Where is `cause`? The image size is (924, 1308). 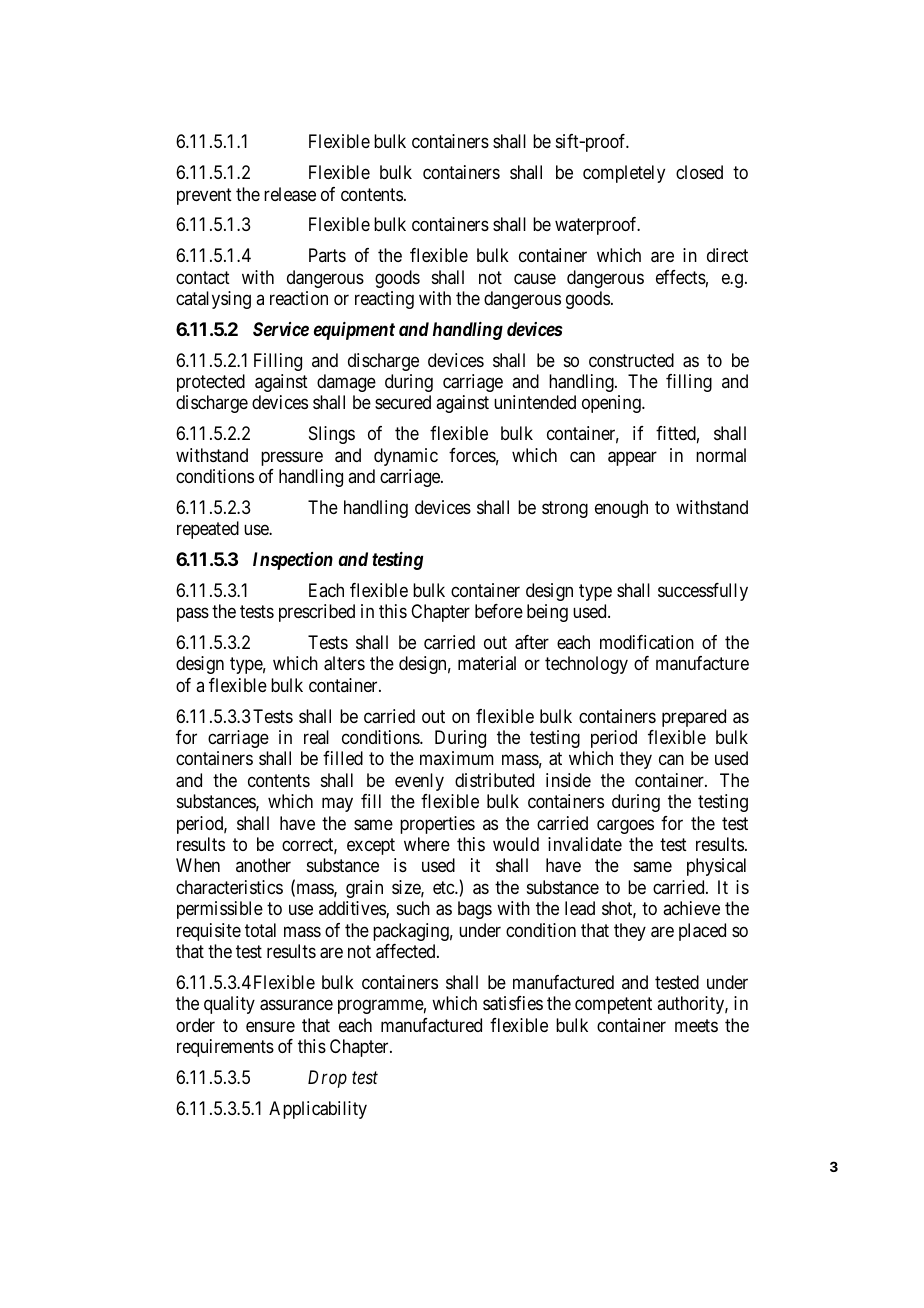
cause is located at coordinates (535, 279).
